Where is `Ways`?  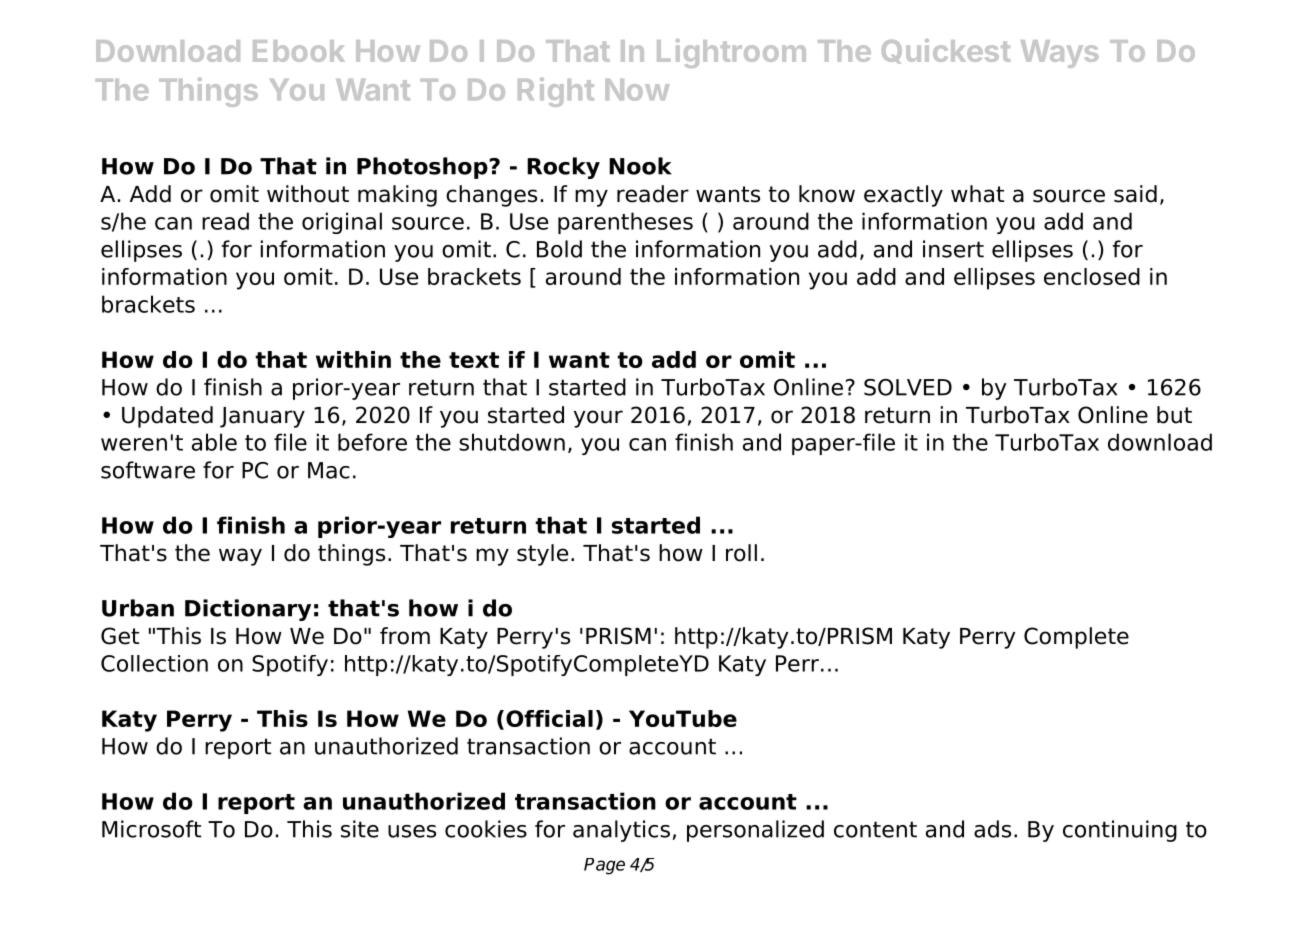
Ways is located at coordinates (1060, 54).
